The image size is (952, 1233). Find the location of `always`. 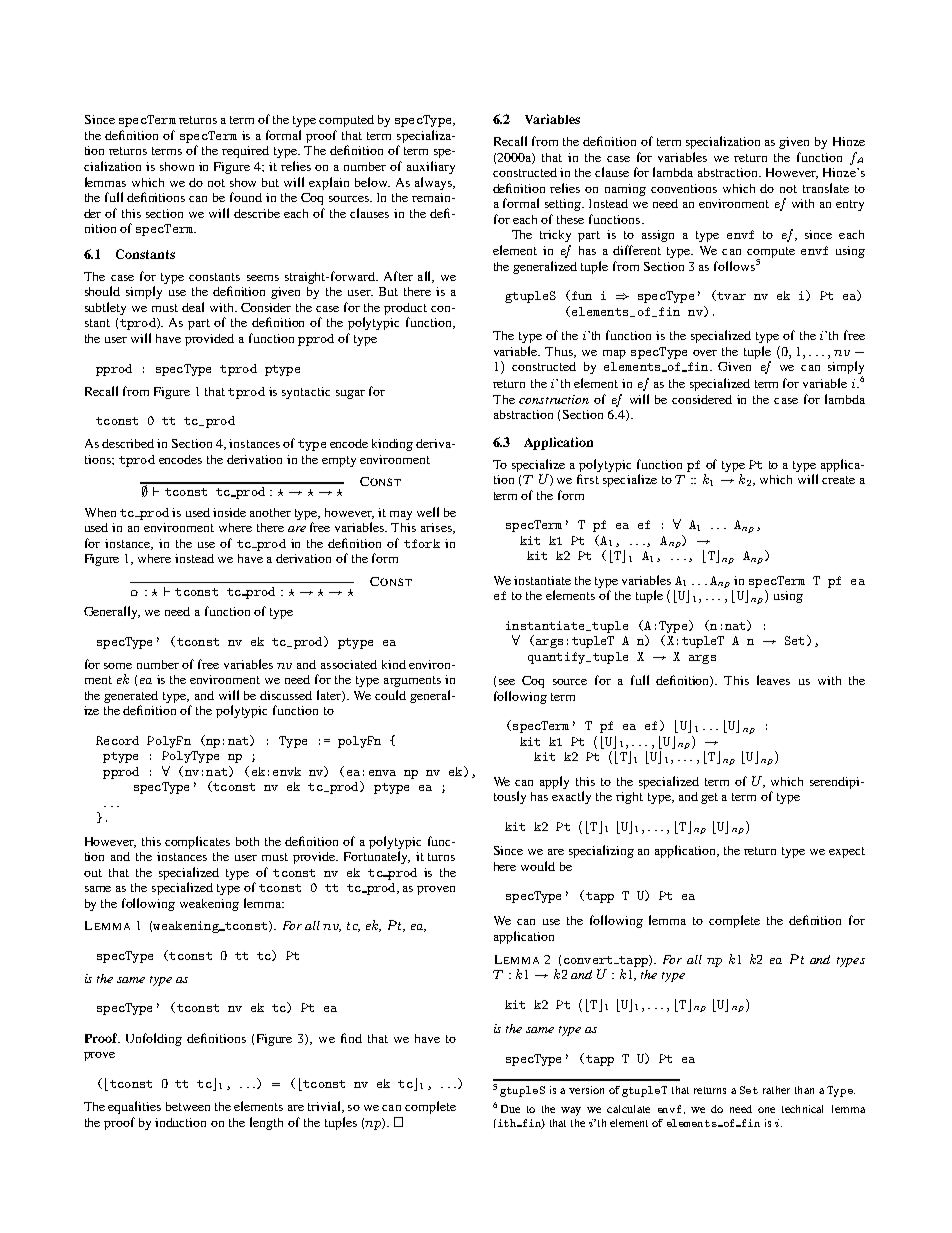

always is located at coordinates (434, 183).
